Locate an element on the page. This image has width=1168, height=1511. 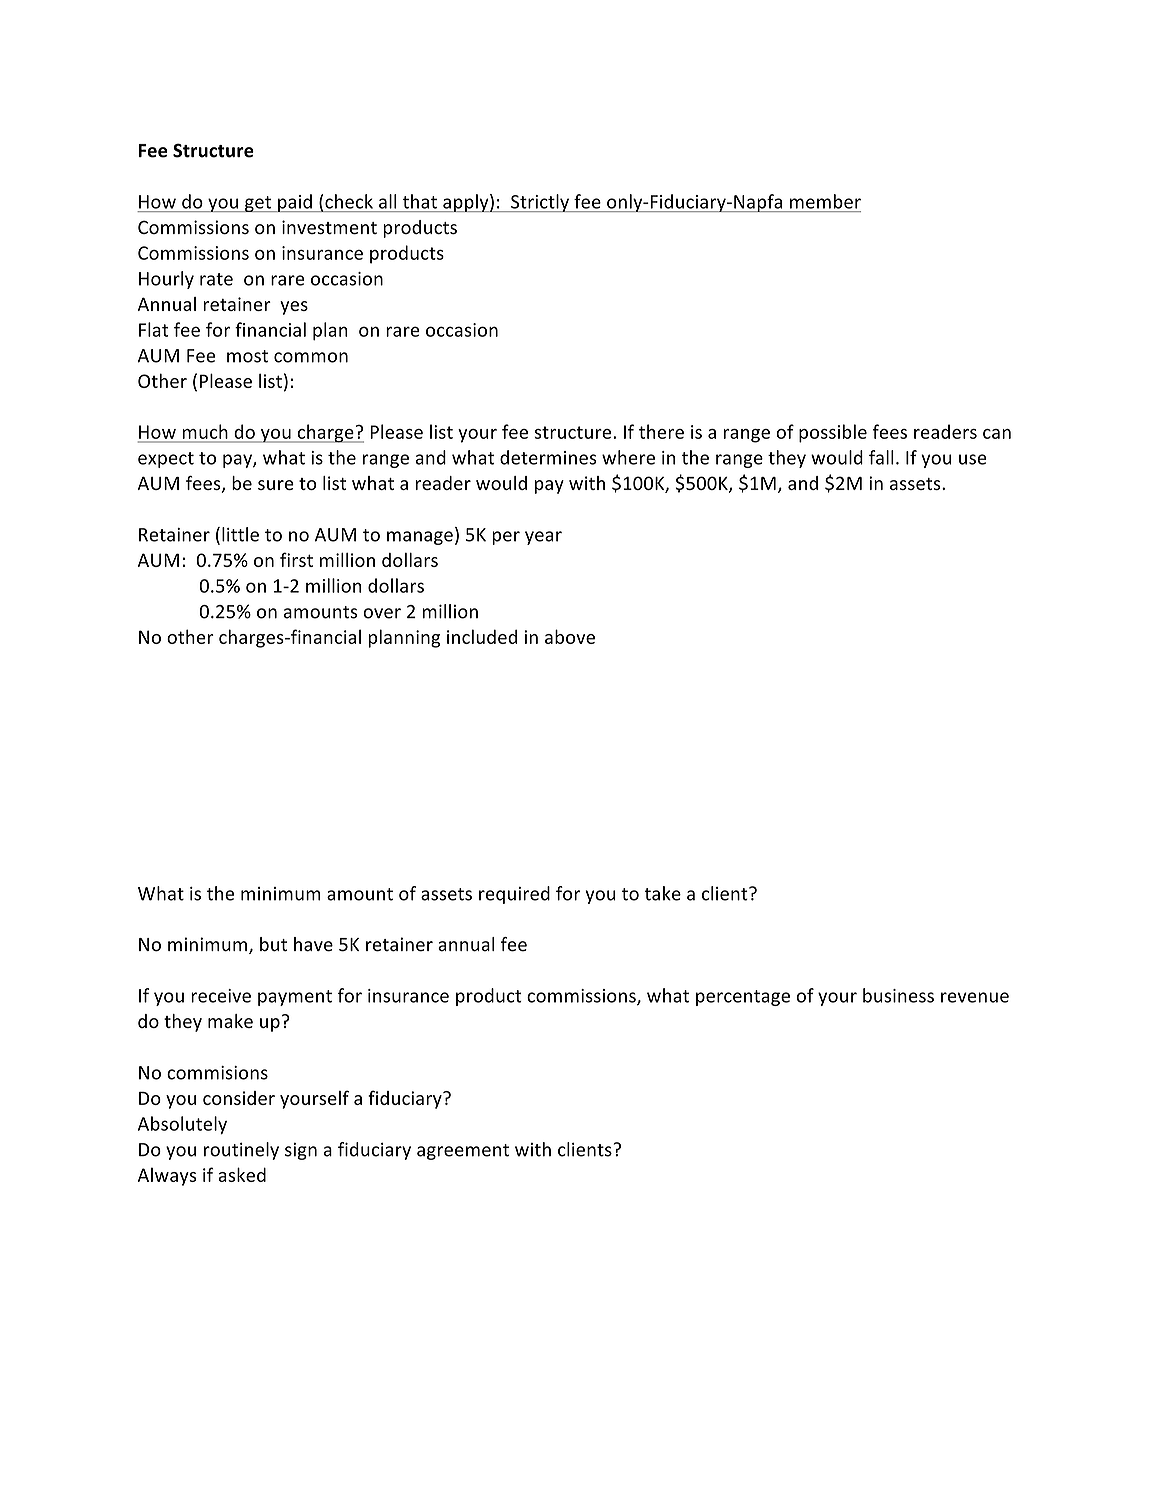
member is located at coordinates (825, 201).
